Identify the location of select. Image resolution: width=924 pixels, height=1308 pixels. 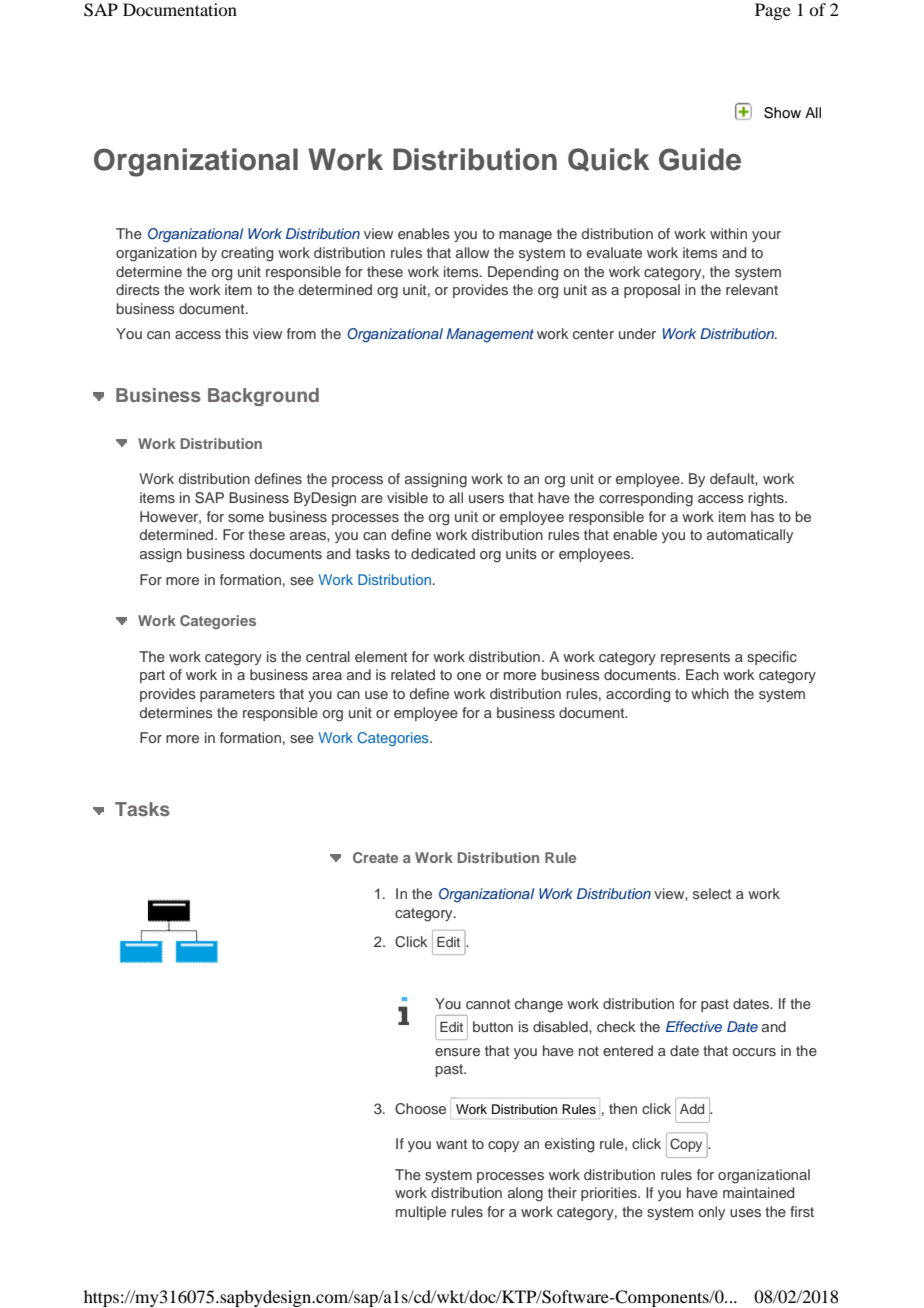
(712, 893).
